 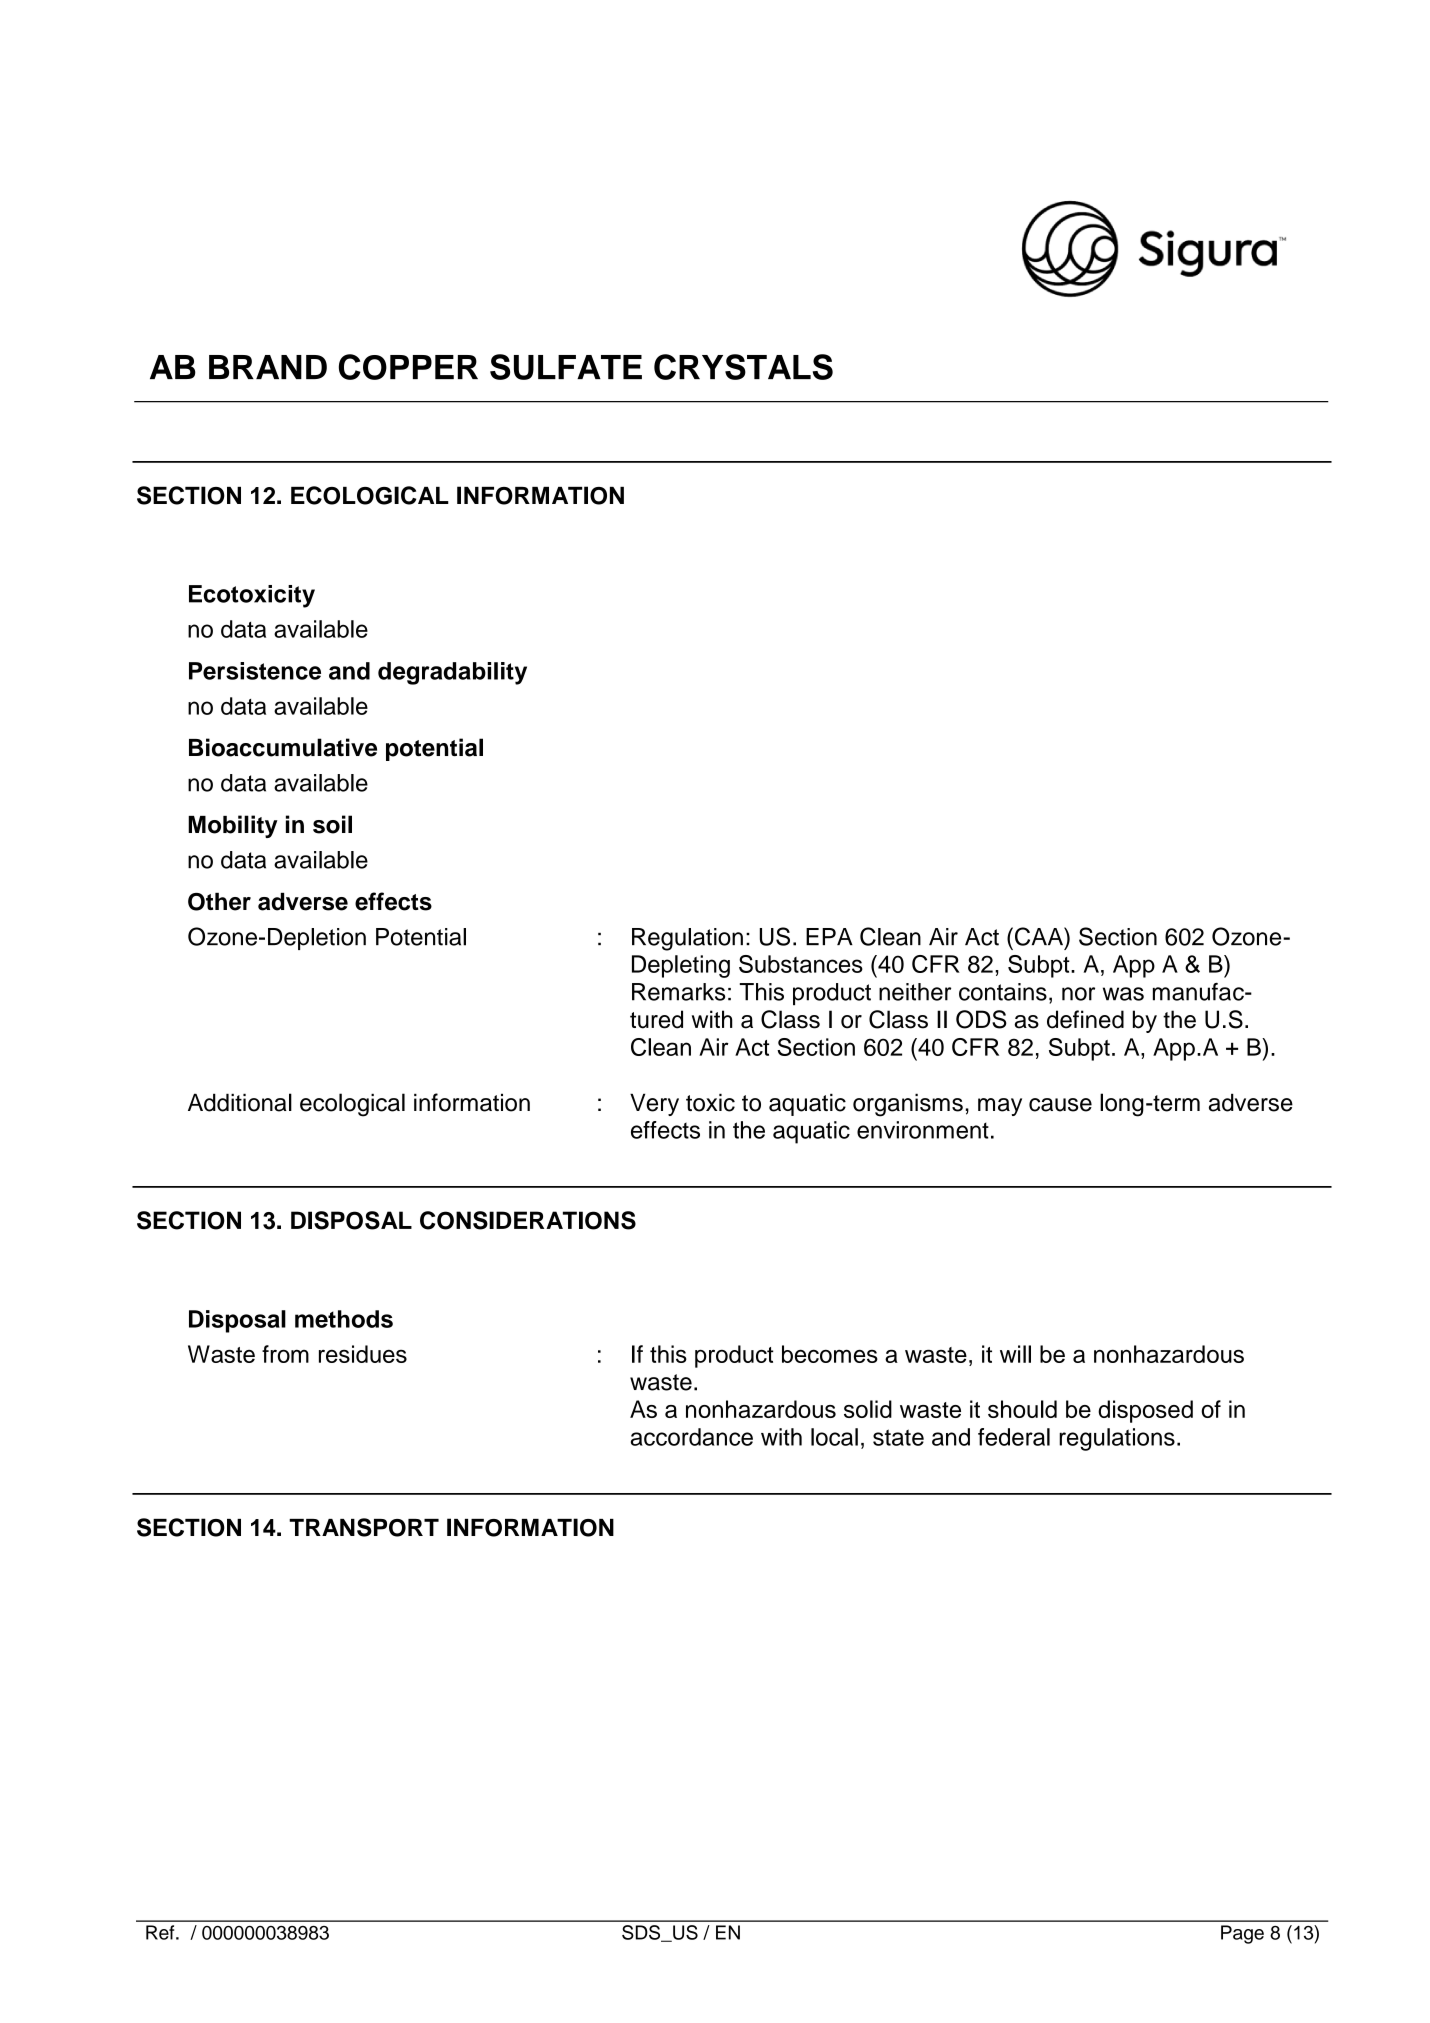 I want to click on Additional, so click(x=240, y=1102).
